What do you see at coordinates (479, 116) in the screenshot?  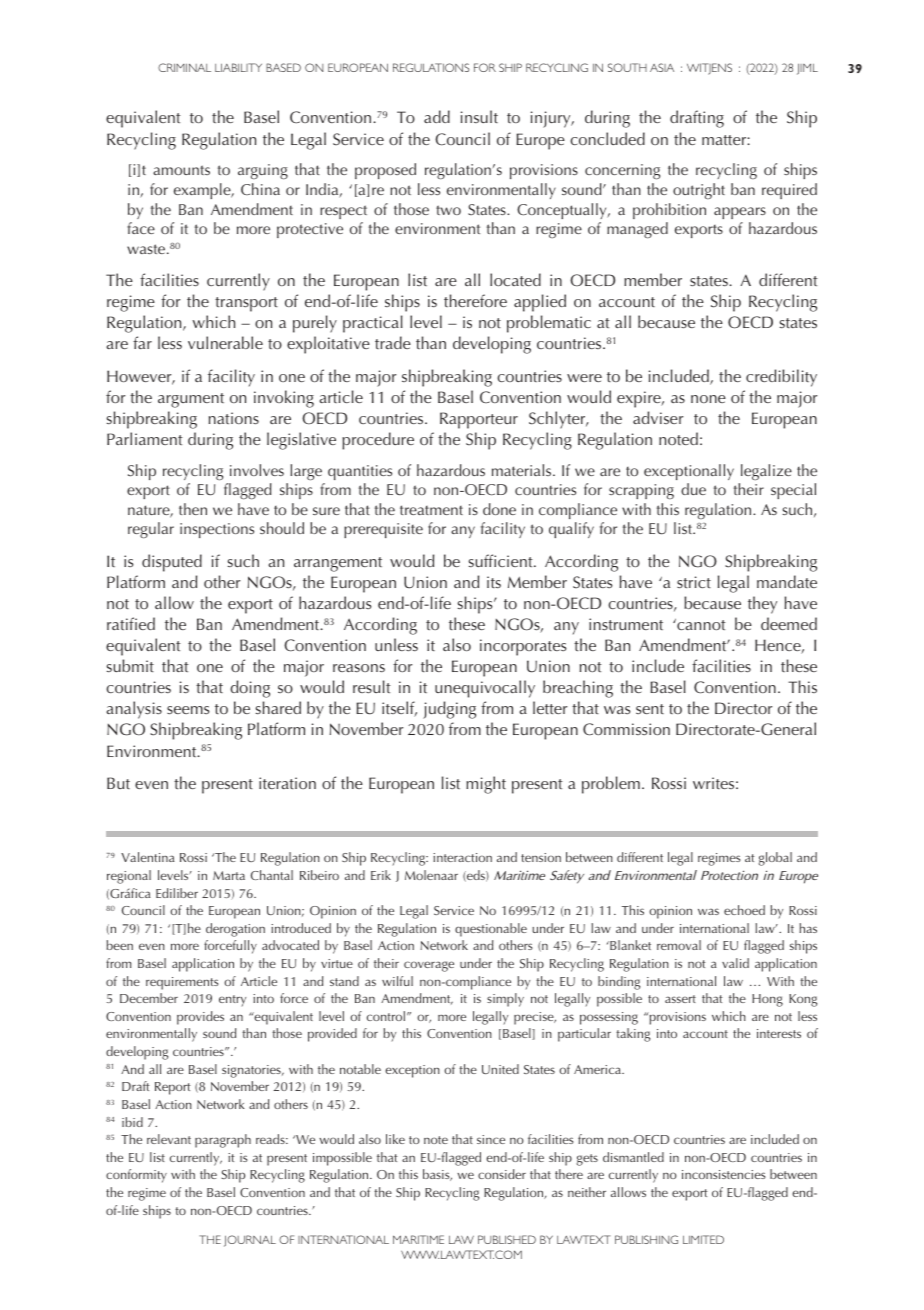 I see `insult` at bounding box center [479, 116].
